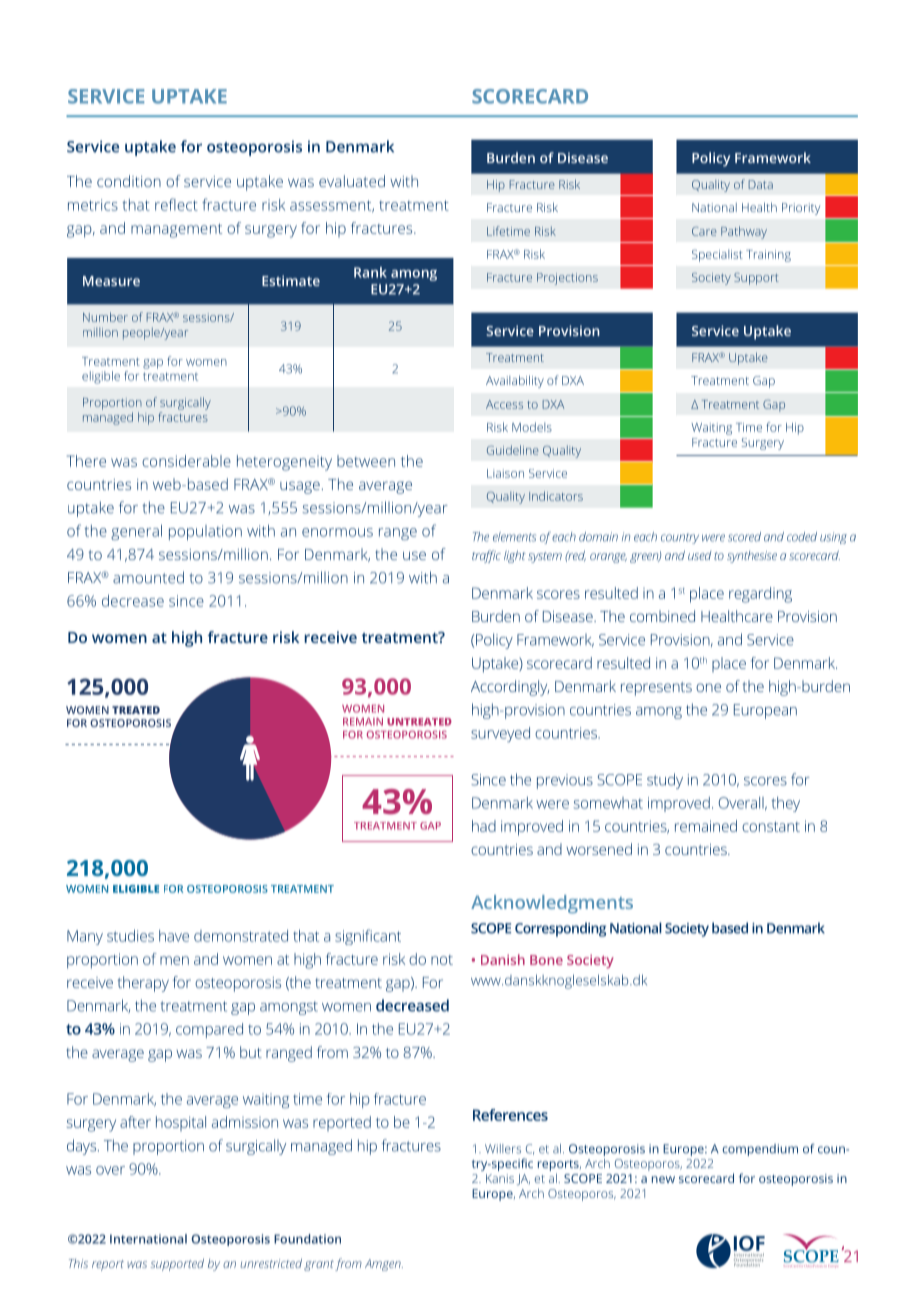 This image has width=924, height=1308. Describe the element at coordinates (148, 577) in the image. I see `amounted` at that location.
